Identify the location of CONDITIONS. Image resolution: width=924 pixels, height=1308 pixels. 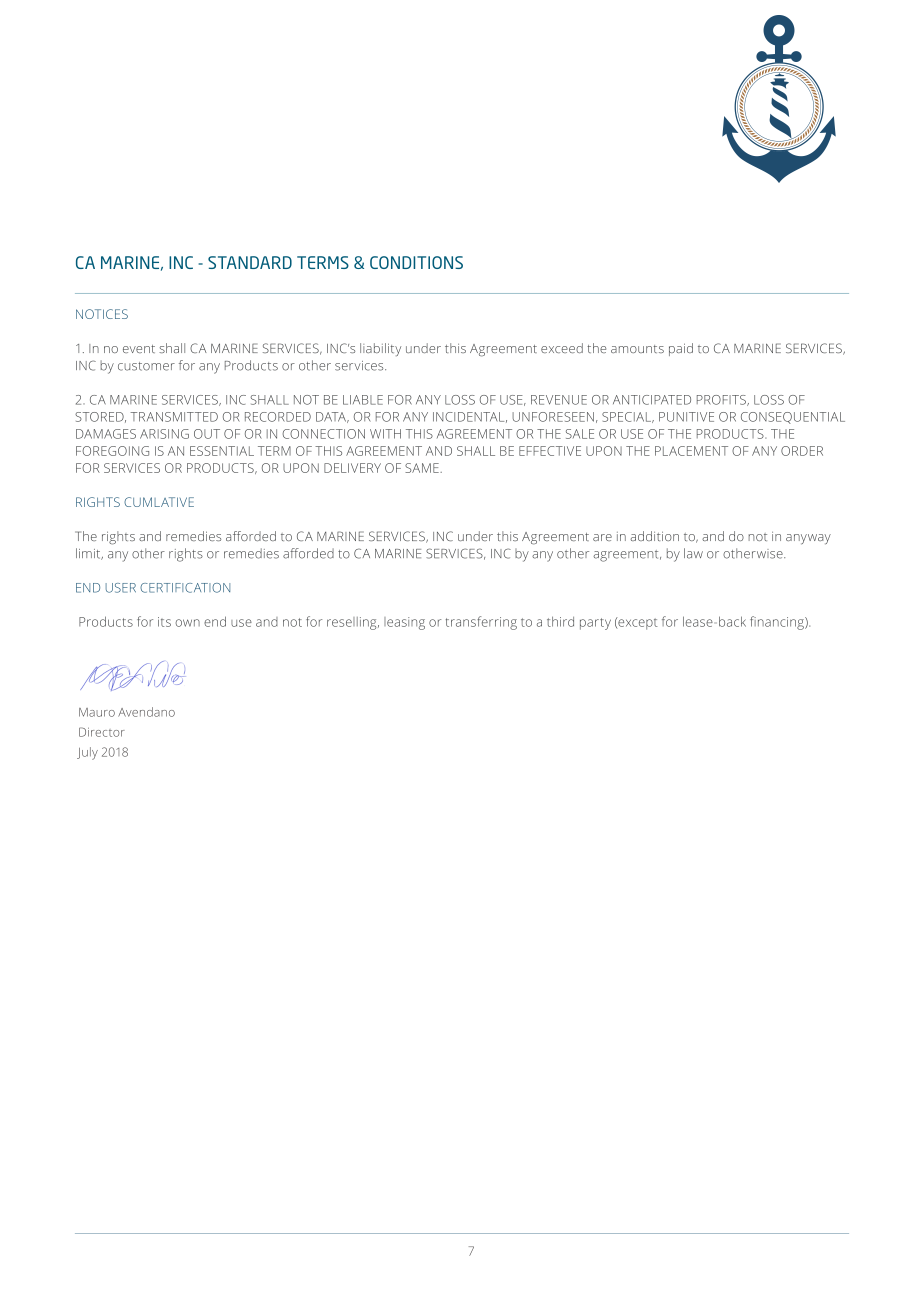
(416, 262).
